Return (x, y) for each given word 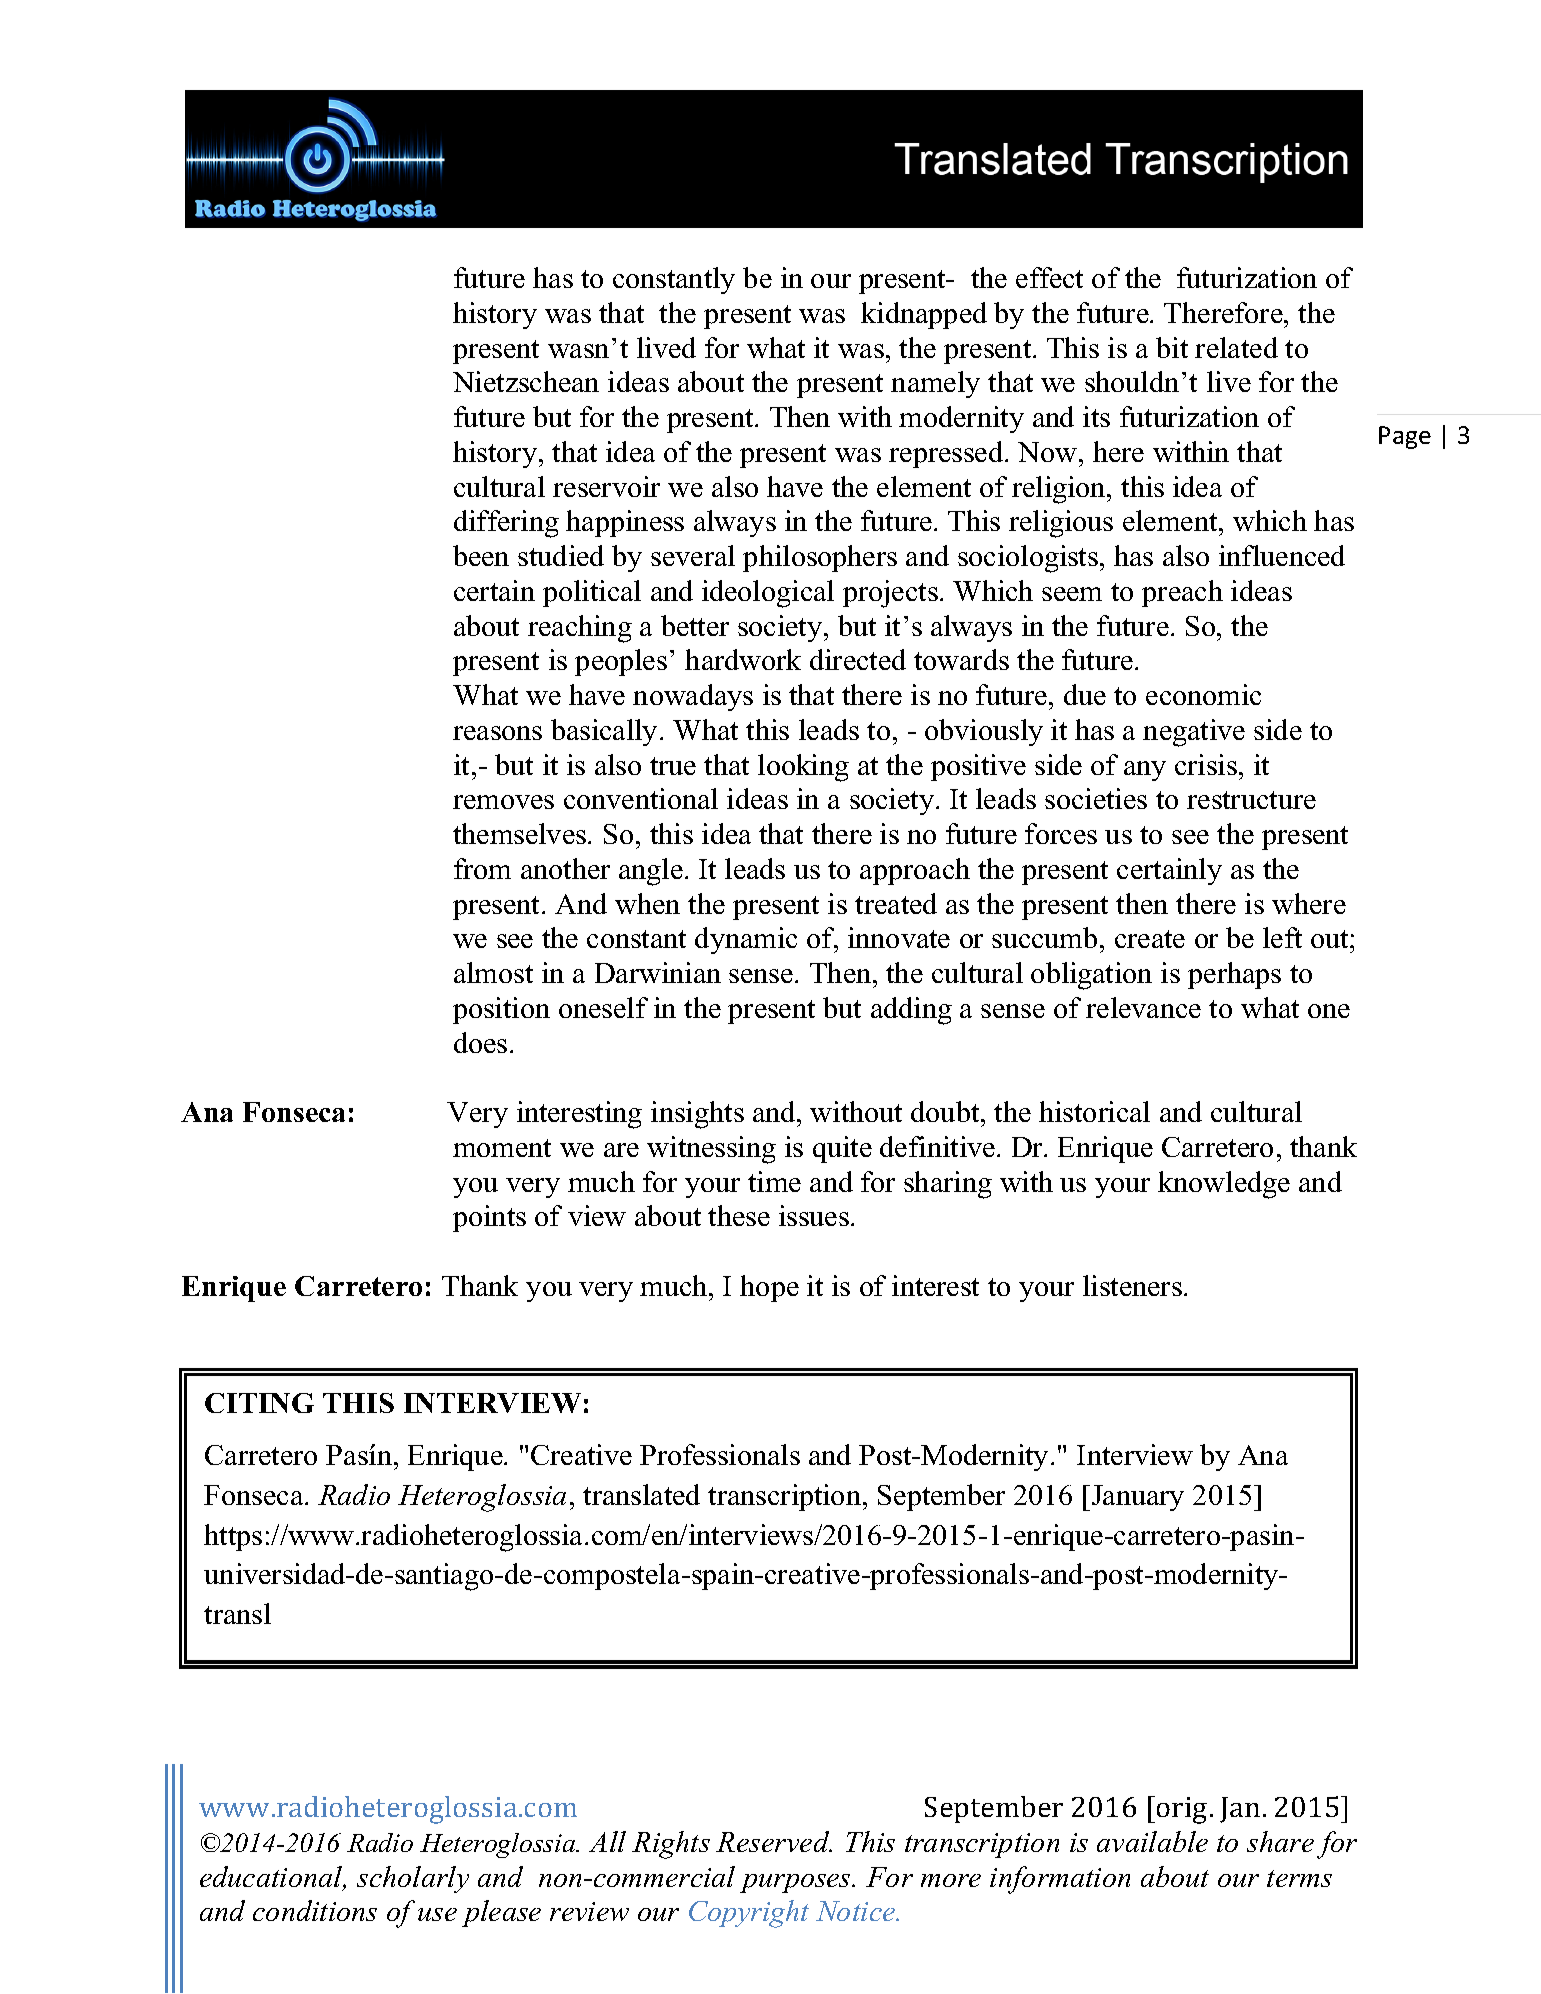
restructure (1251, 800)
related (1236, 347)
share (1280, 1841)
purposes (796, 1883)
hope (769, 1288)
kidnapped (924, 315)
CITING (259, 1403)
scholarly (413, 1879)
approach (915, 871)
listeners (1132, 1285)
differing (506, 524)
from (482, 868)
